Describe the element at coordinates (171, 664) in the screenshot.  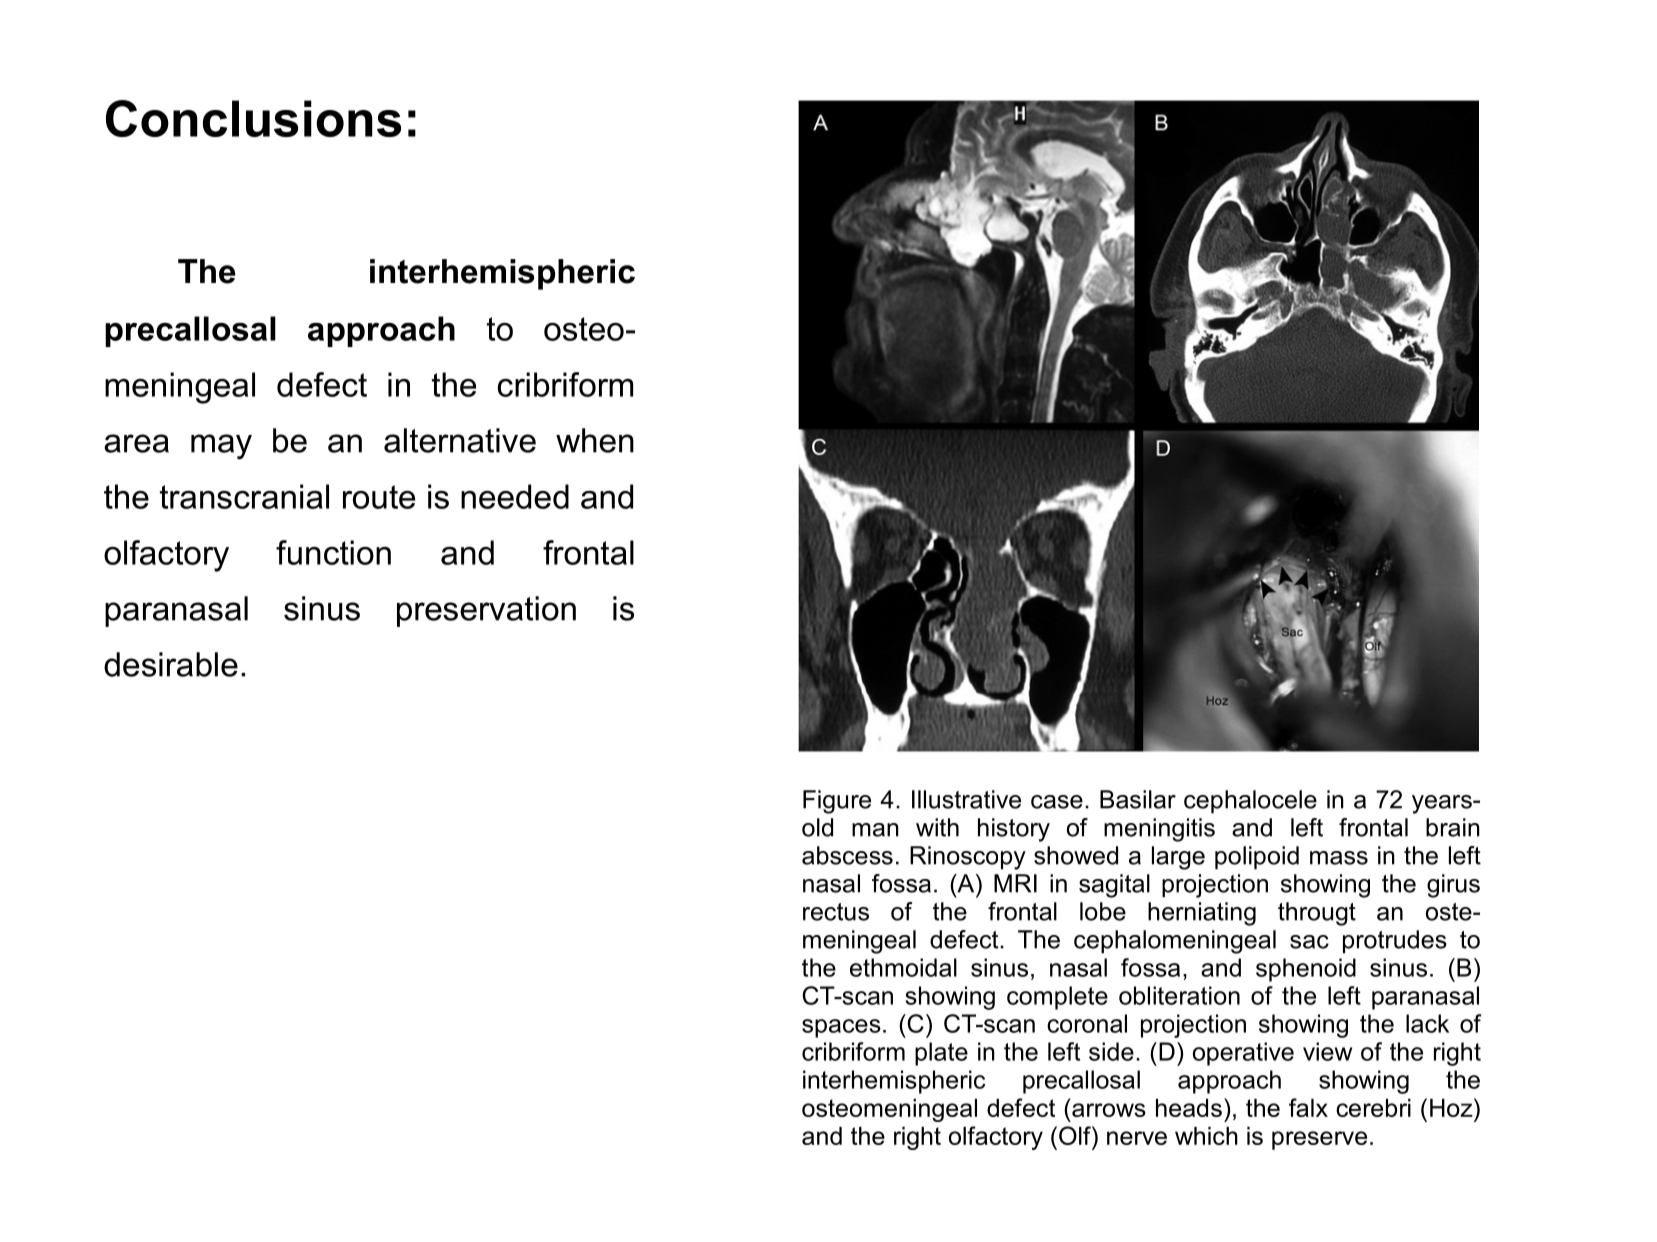
I see `desirable` at that location.
